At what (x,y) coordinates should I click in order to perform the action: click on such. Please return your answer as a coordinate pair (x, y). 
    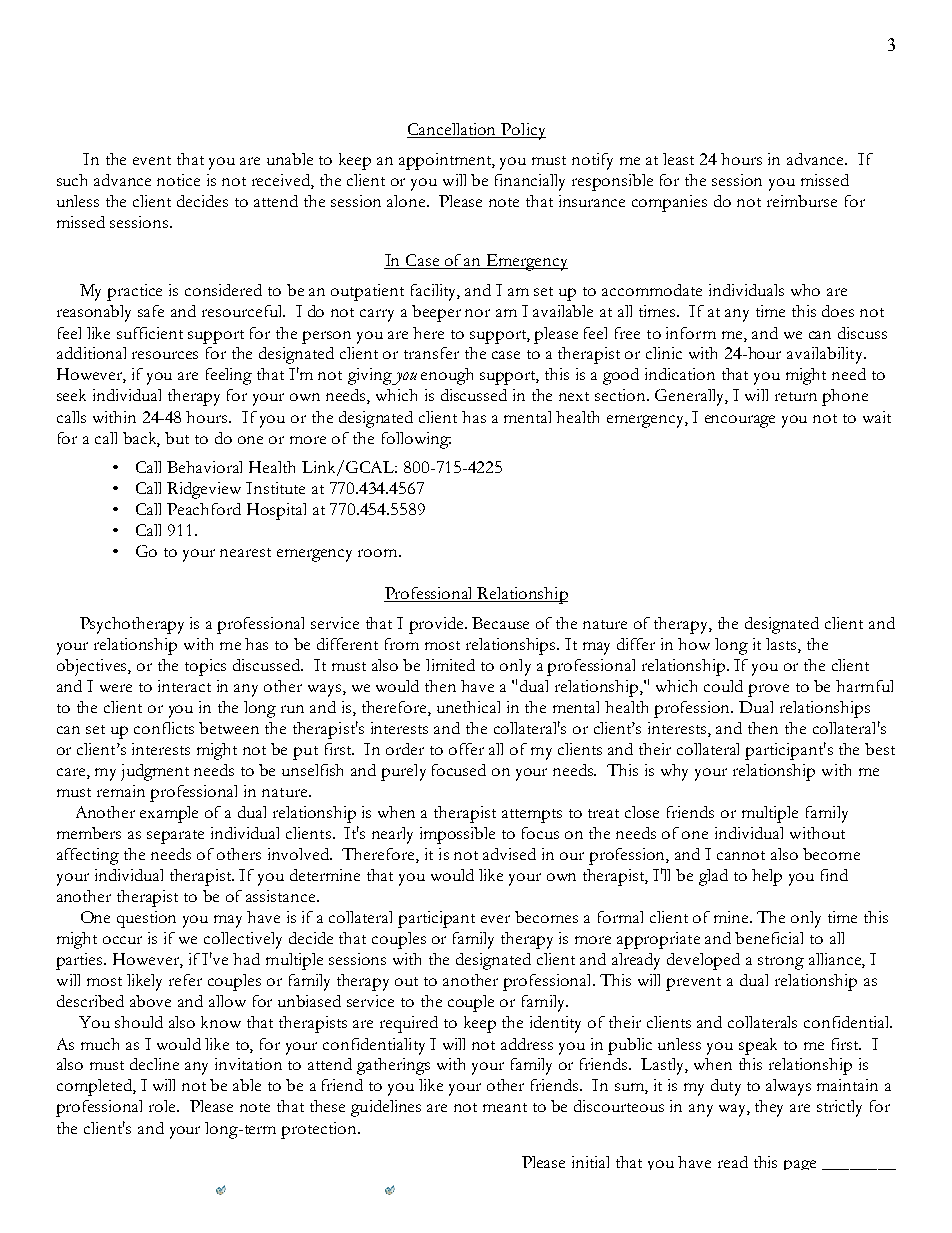
    Looking at the image, I should click on (72, 180).
